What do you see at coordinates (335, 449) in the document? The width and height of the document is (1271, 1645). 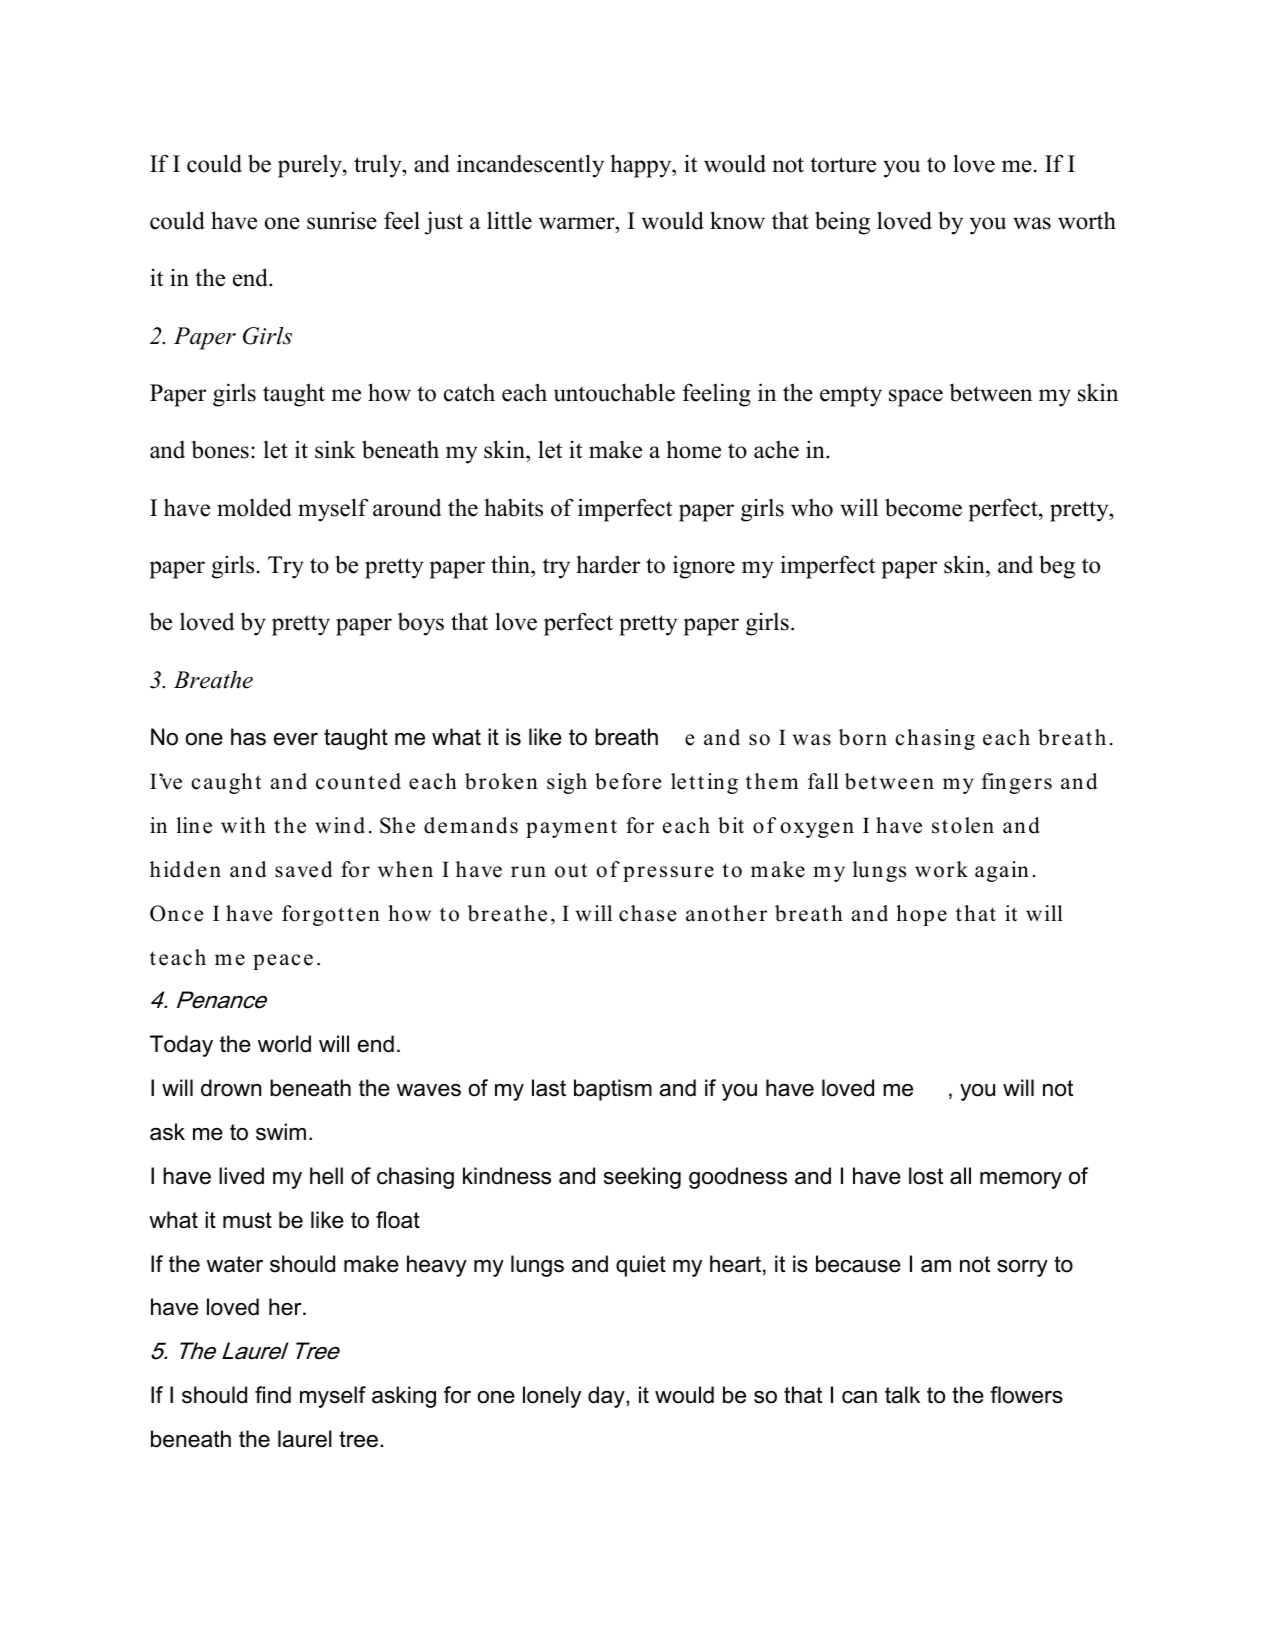 I see `sink` at bounding box center [335, 449].
